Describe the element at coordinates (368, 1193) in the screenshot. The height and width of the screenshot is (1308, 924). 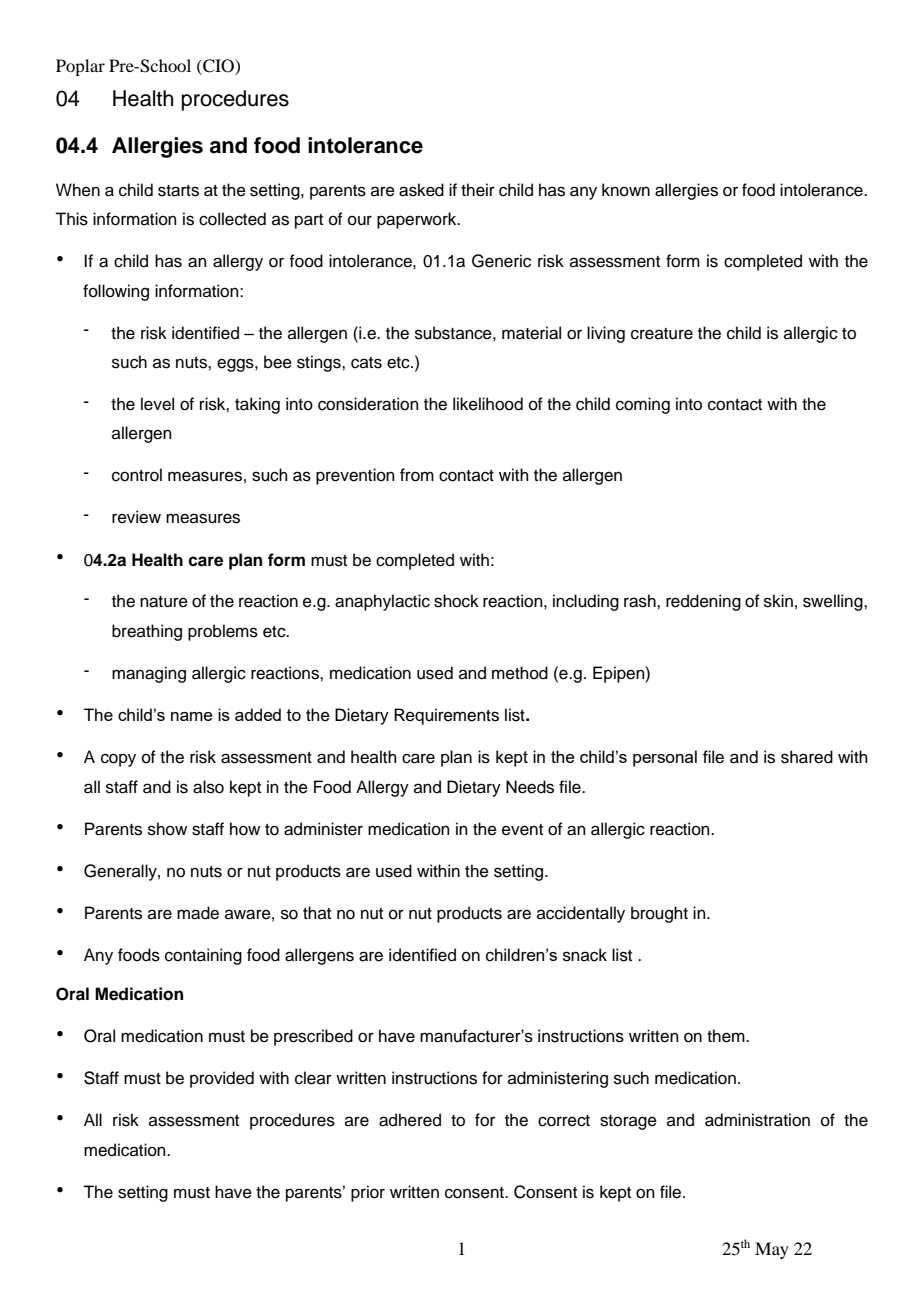
I see `prior` at that location.
